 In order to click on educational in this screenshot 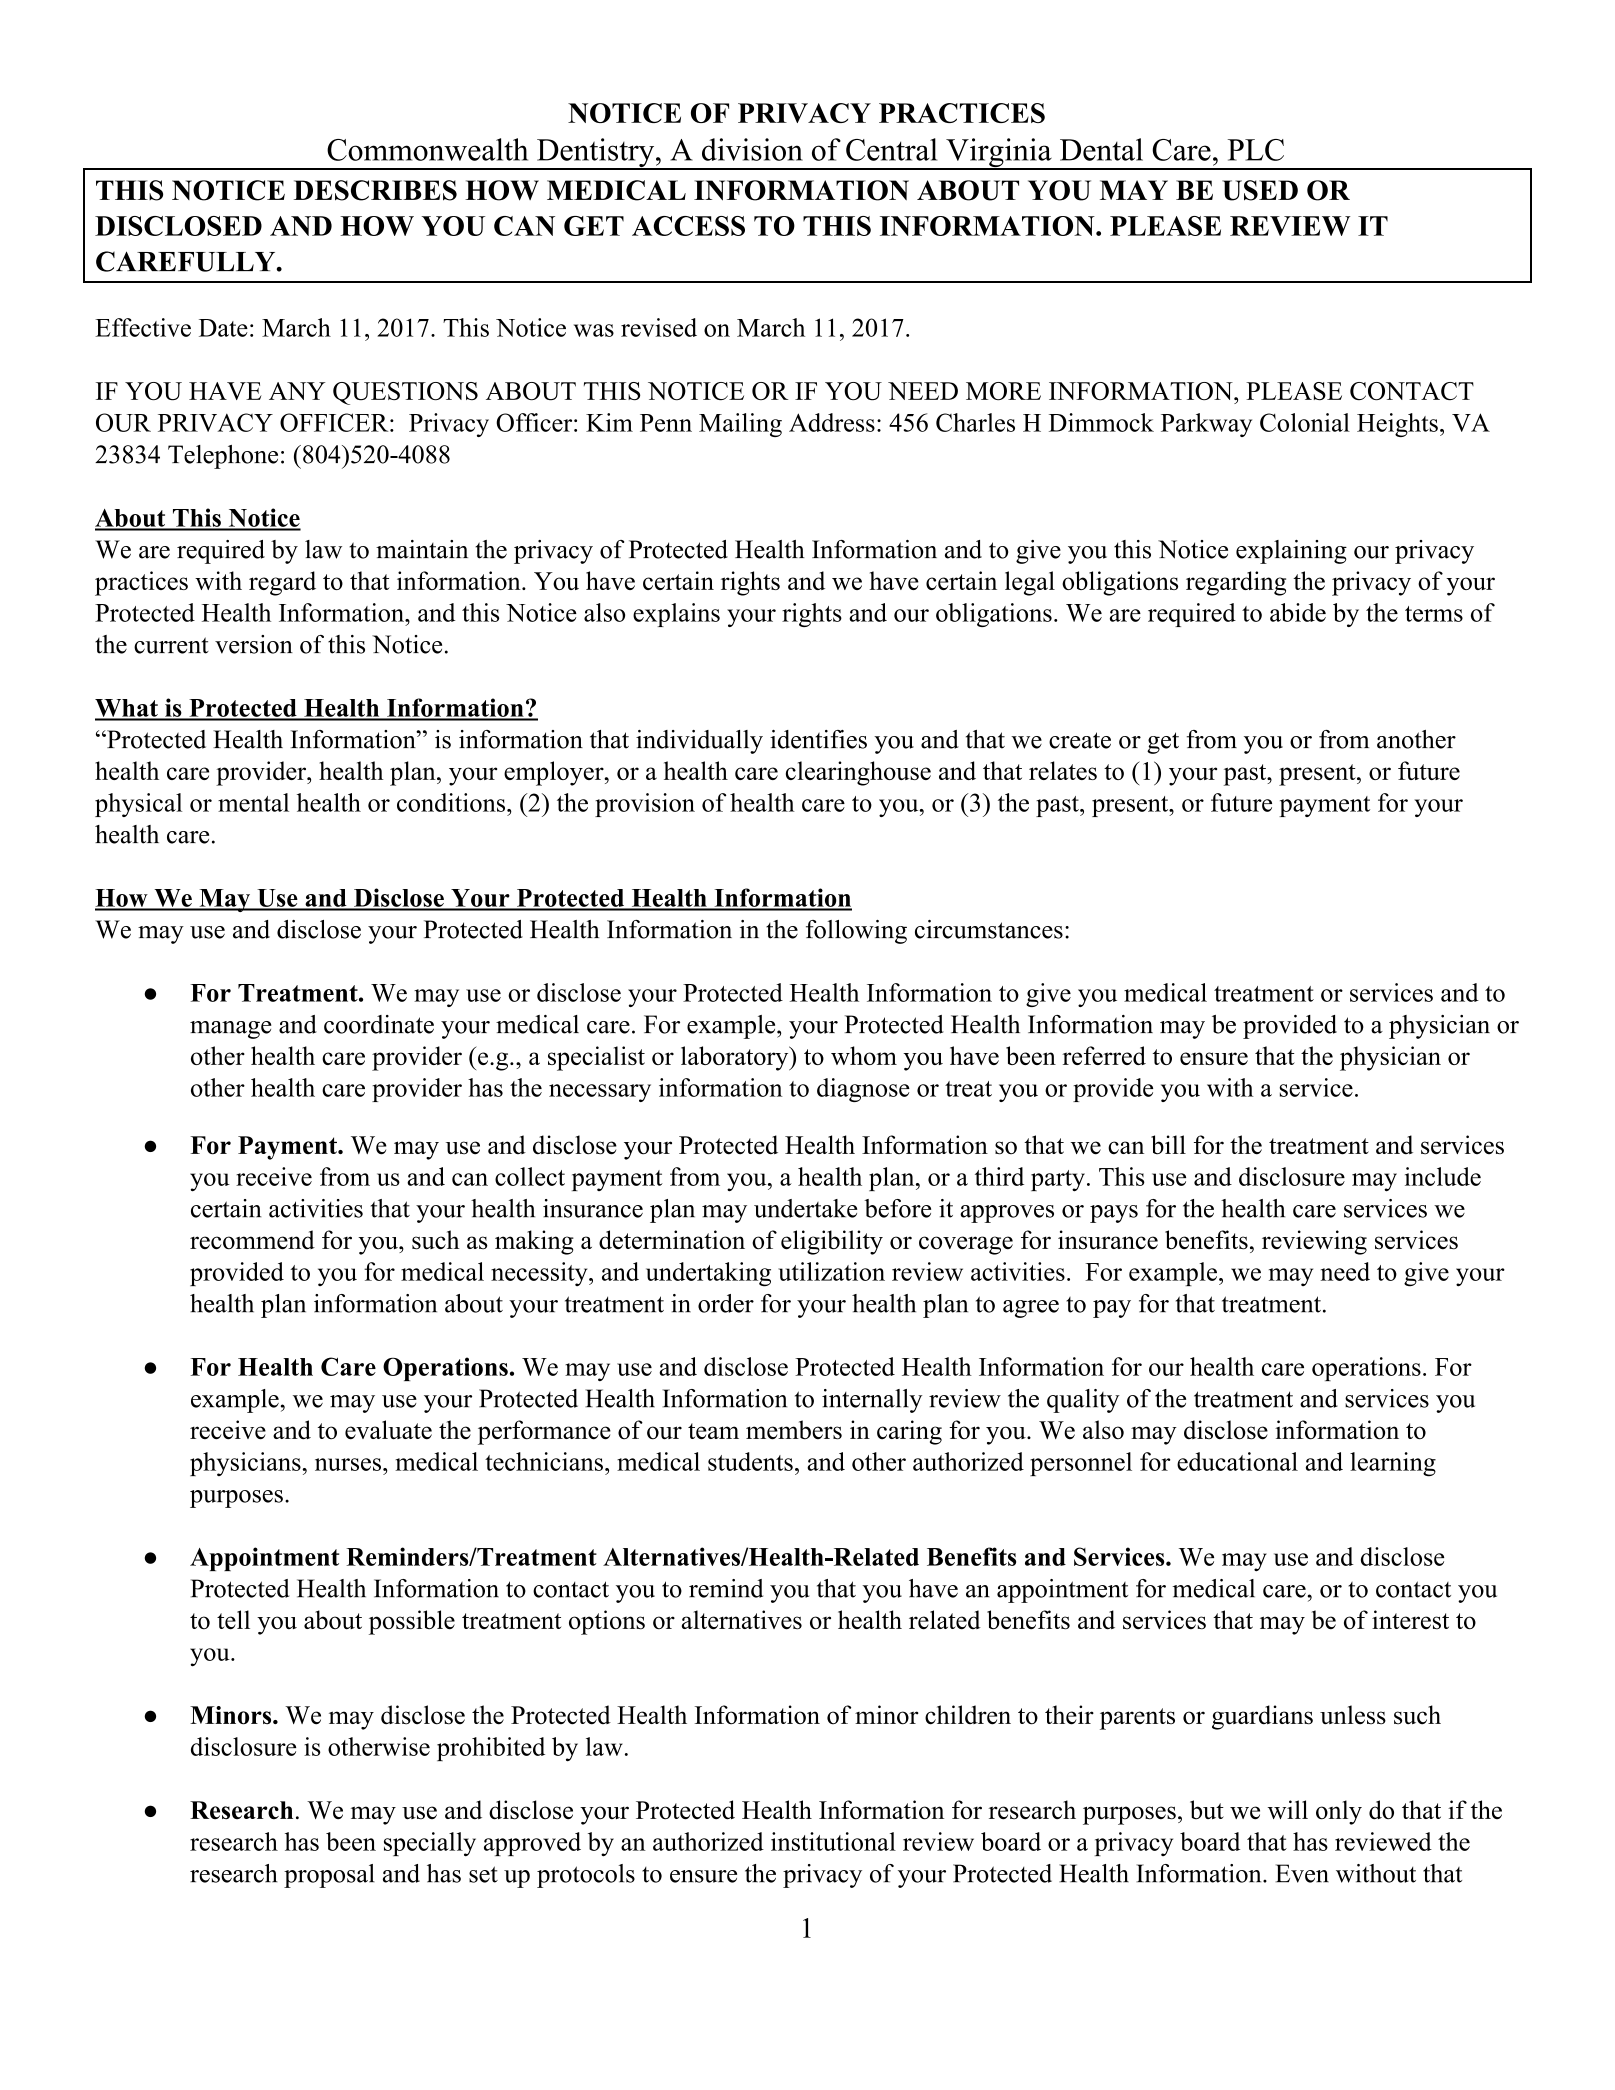, I will do `click(1237, 1461)`.
